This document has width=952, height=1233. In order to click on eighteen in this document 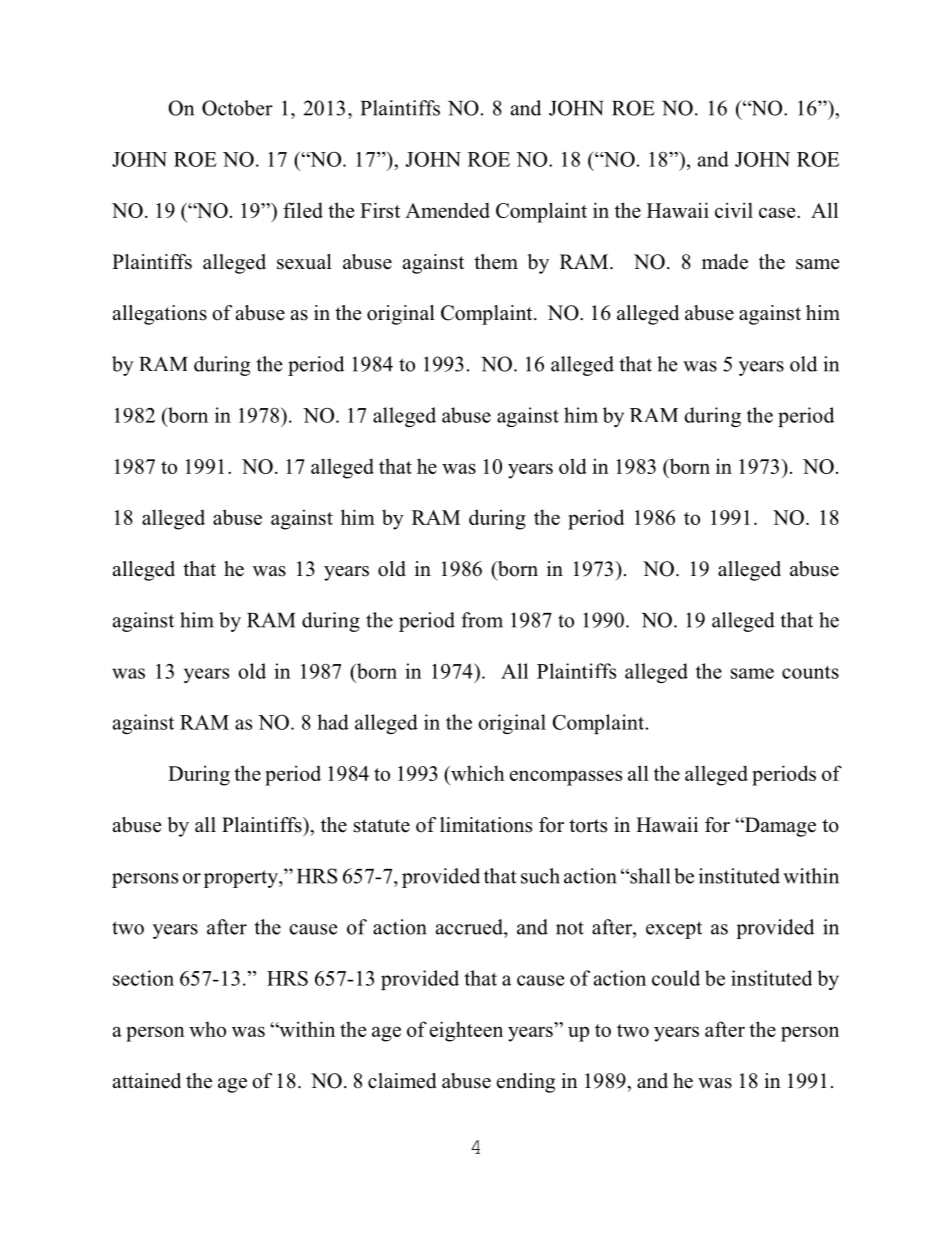, I will do `click(466, 1031)`.
